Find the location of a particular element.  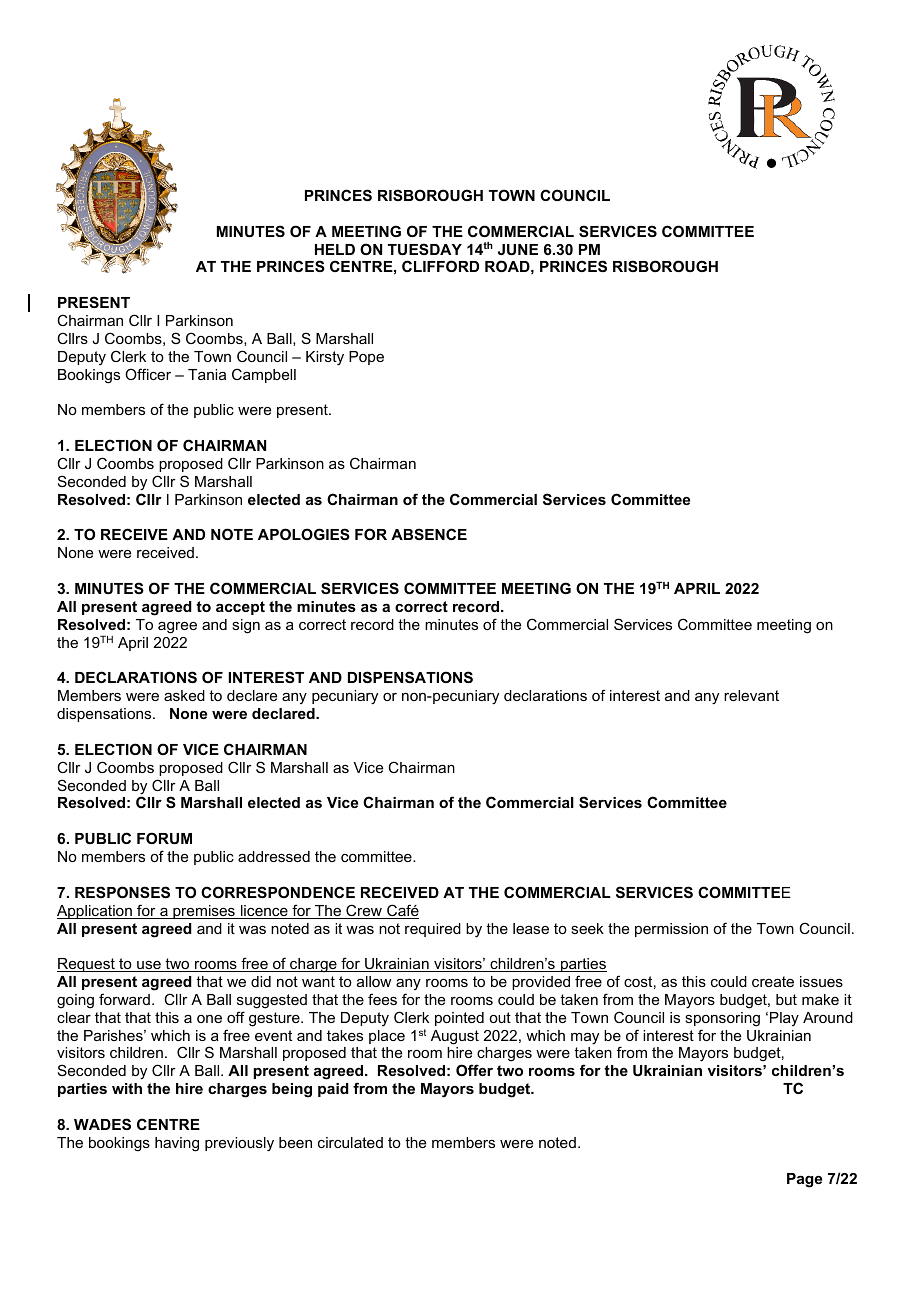

FORUM is located at coordinates (164, 838).
